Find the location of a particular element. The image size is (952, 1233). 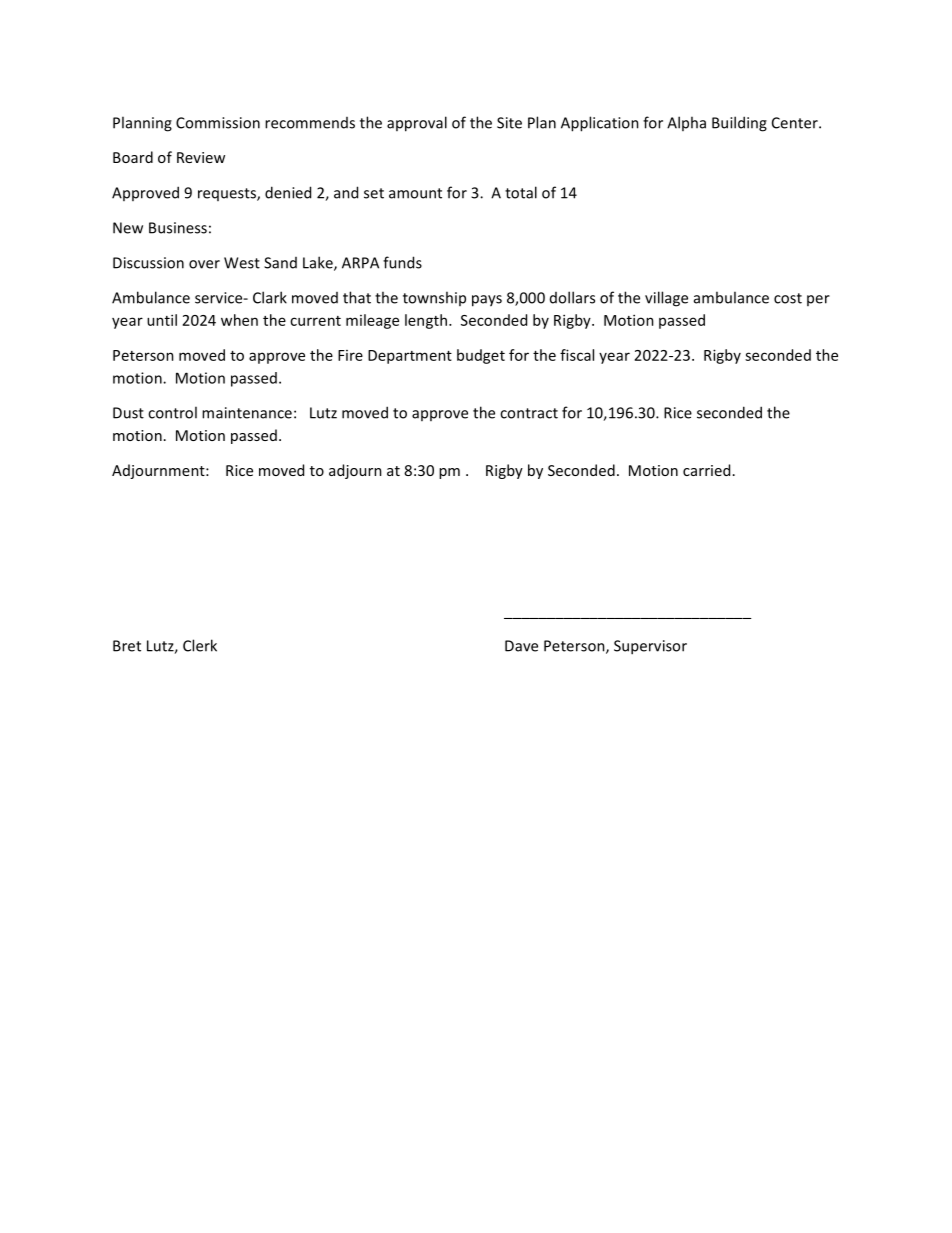

Commission is located at coordinates (218, 123).
